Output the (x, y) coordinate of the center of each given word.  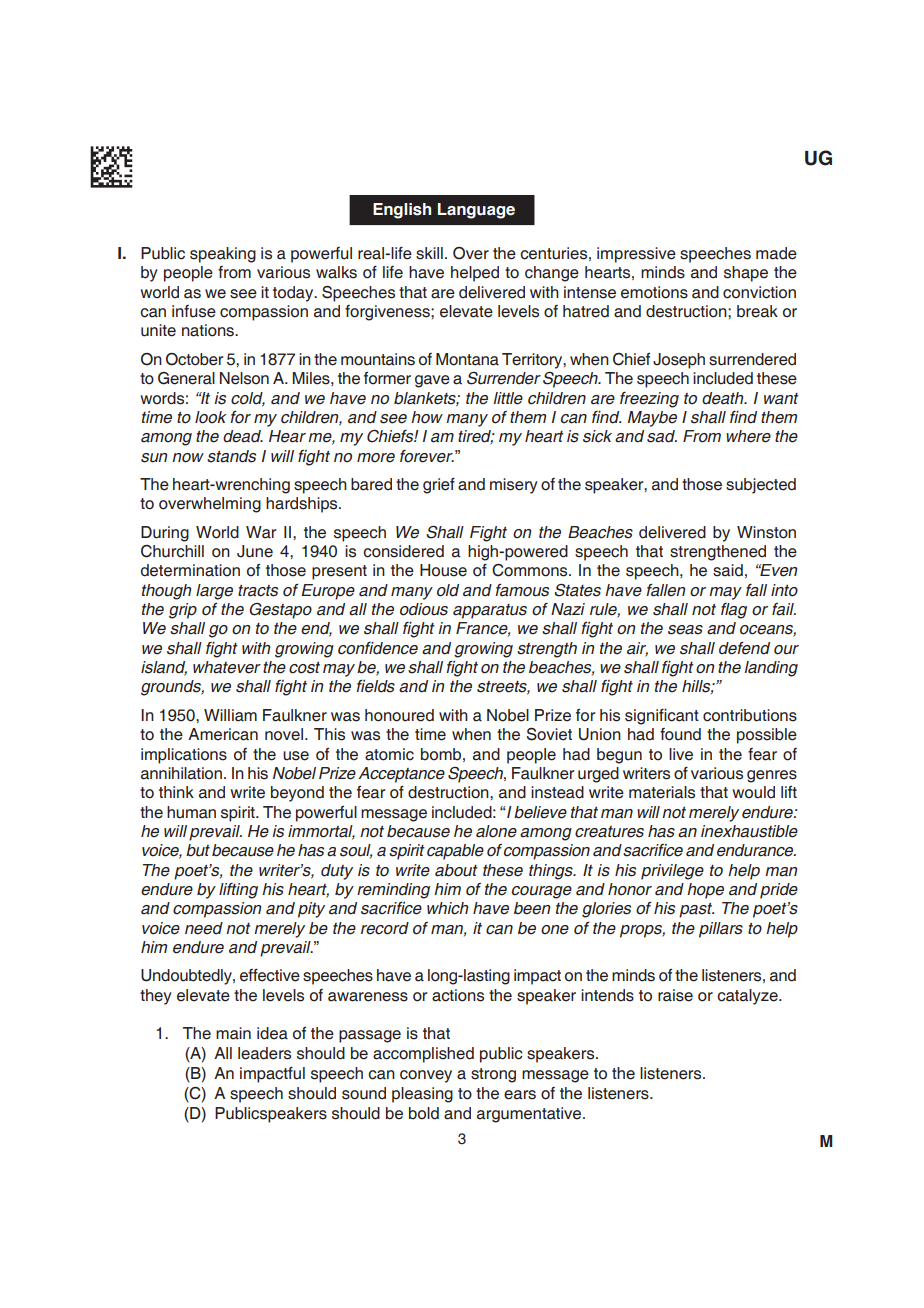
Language (476, 211)
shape (746, 274)
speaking (223, 255)
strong (493, 1075)
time (430, 734)
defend (744, 648)
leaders (264, 1053)
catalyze (748, 997)
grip (183, 611)
